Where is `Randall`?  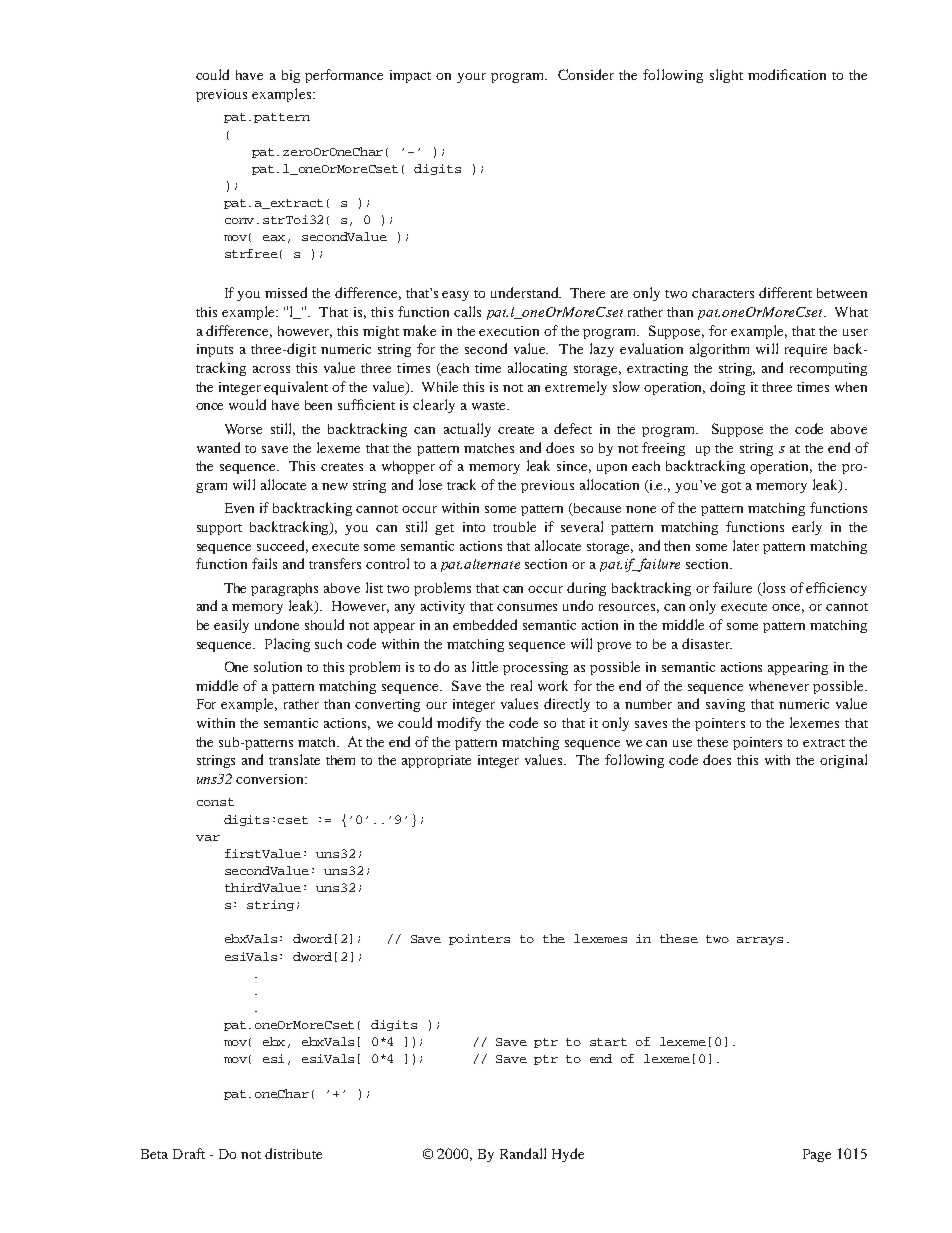 Randall is located at coordinates (523, 1153).
